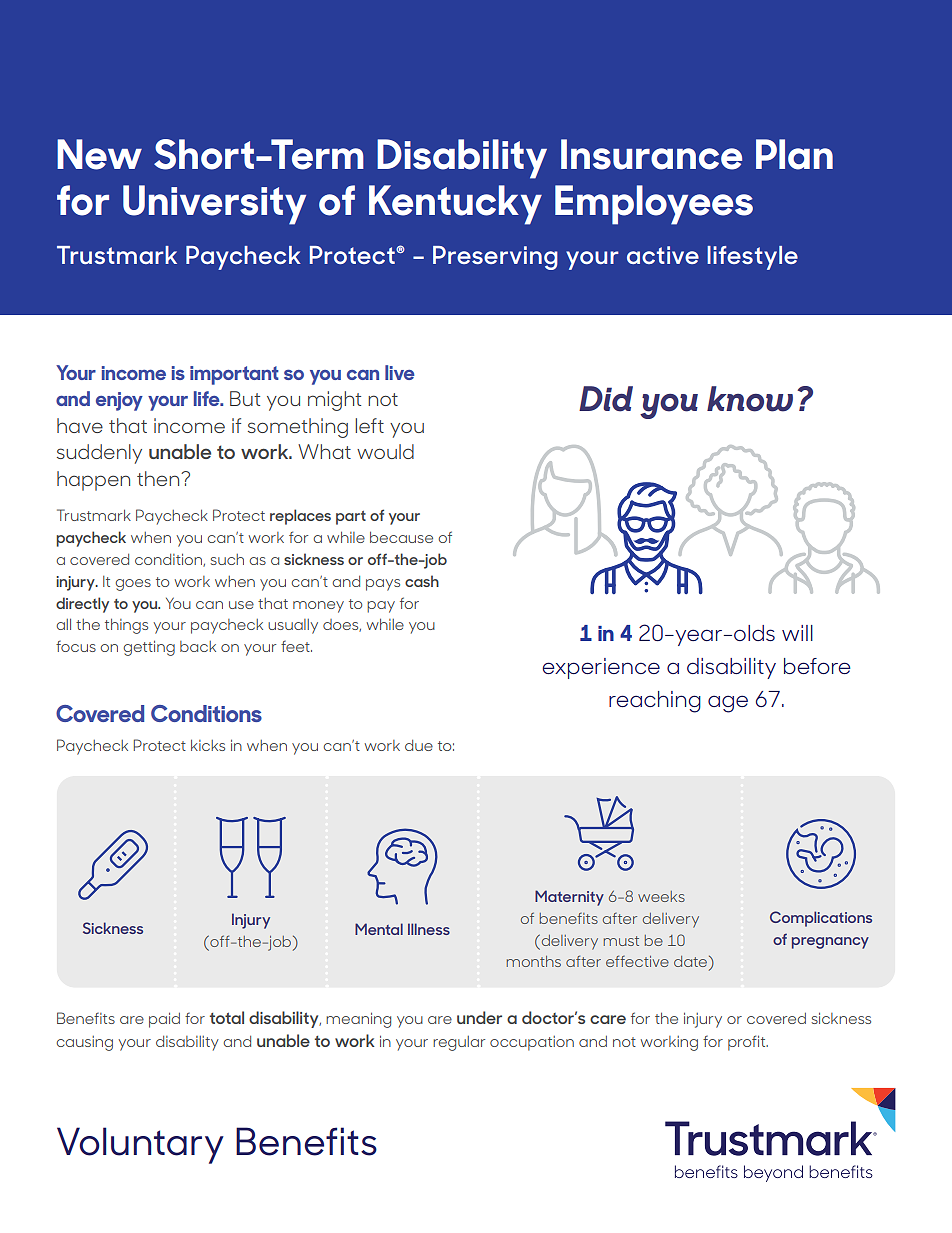 Image resolution: width=952 pixels, height=1233 pixels. Describe the element at coordinates (794, 154) in the screenshot. I see `Plan` at that location.
